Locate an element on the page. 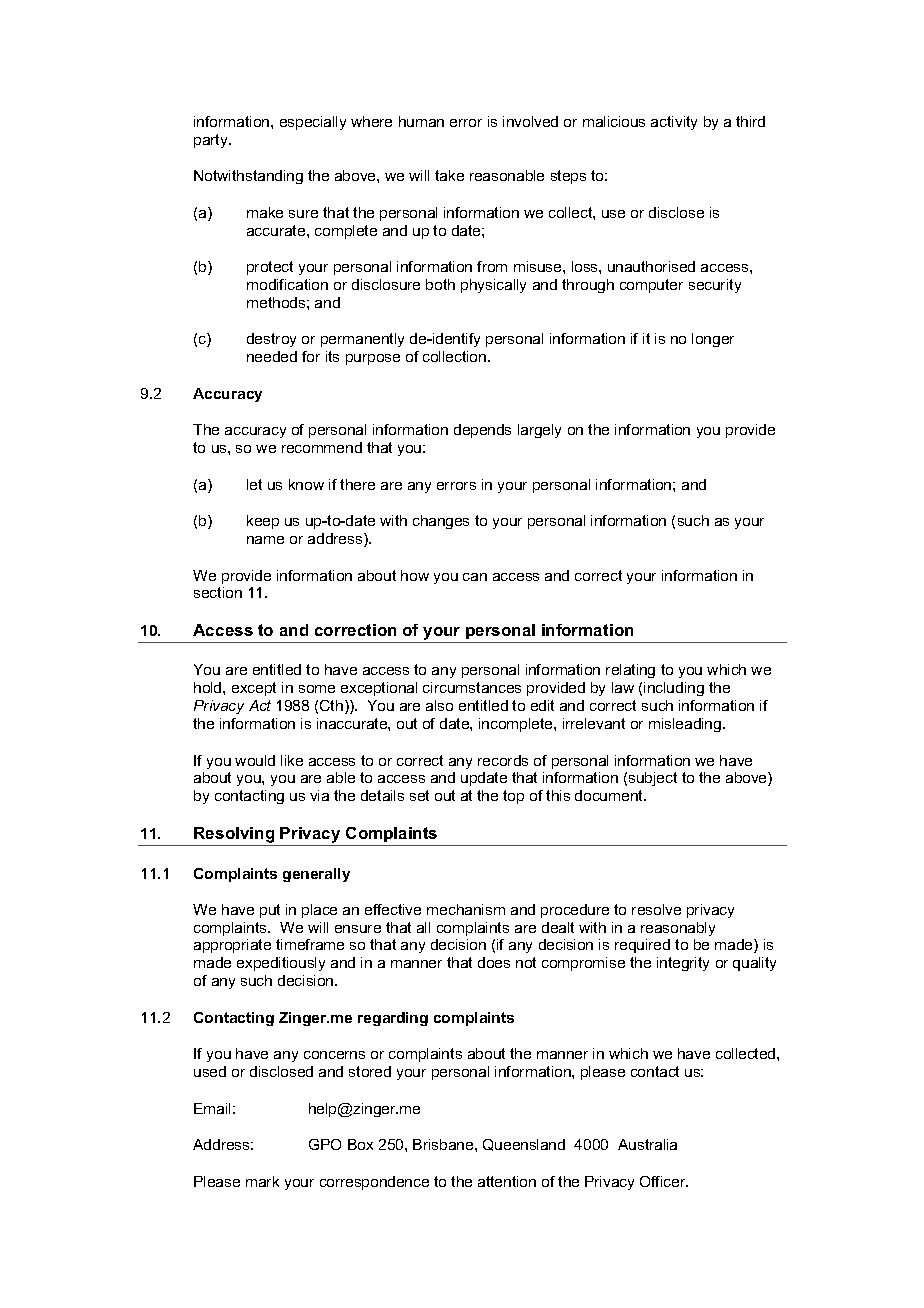 Image resolution: width=924 pixels, height=1308 pixels. some is located at coordinates (317, 689).
